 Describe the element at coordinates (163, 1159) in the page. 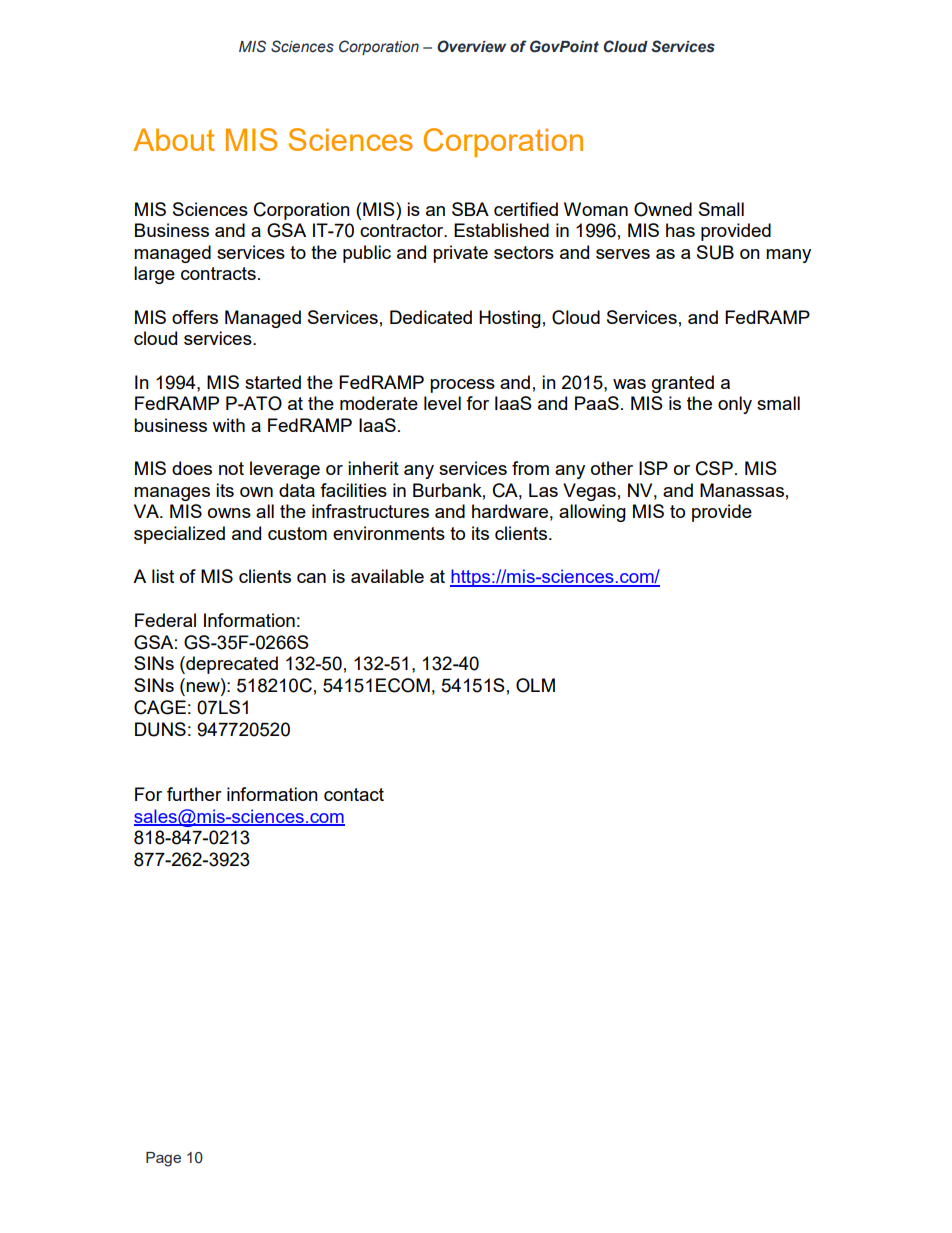

I see `Page` at that location.
